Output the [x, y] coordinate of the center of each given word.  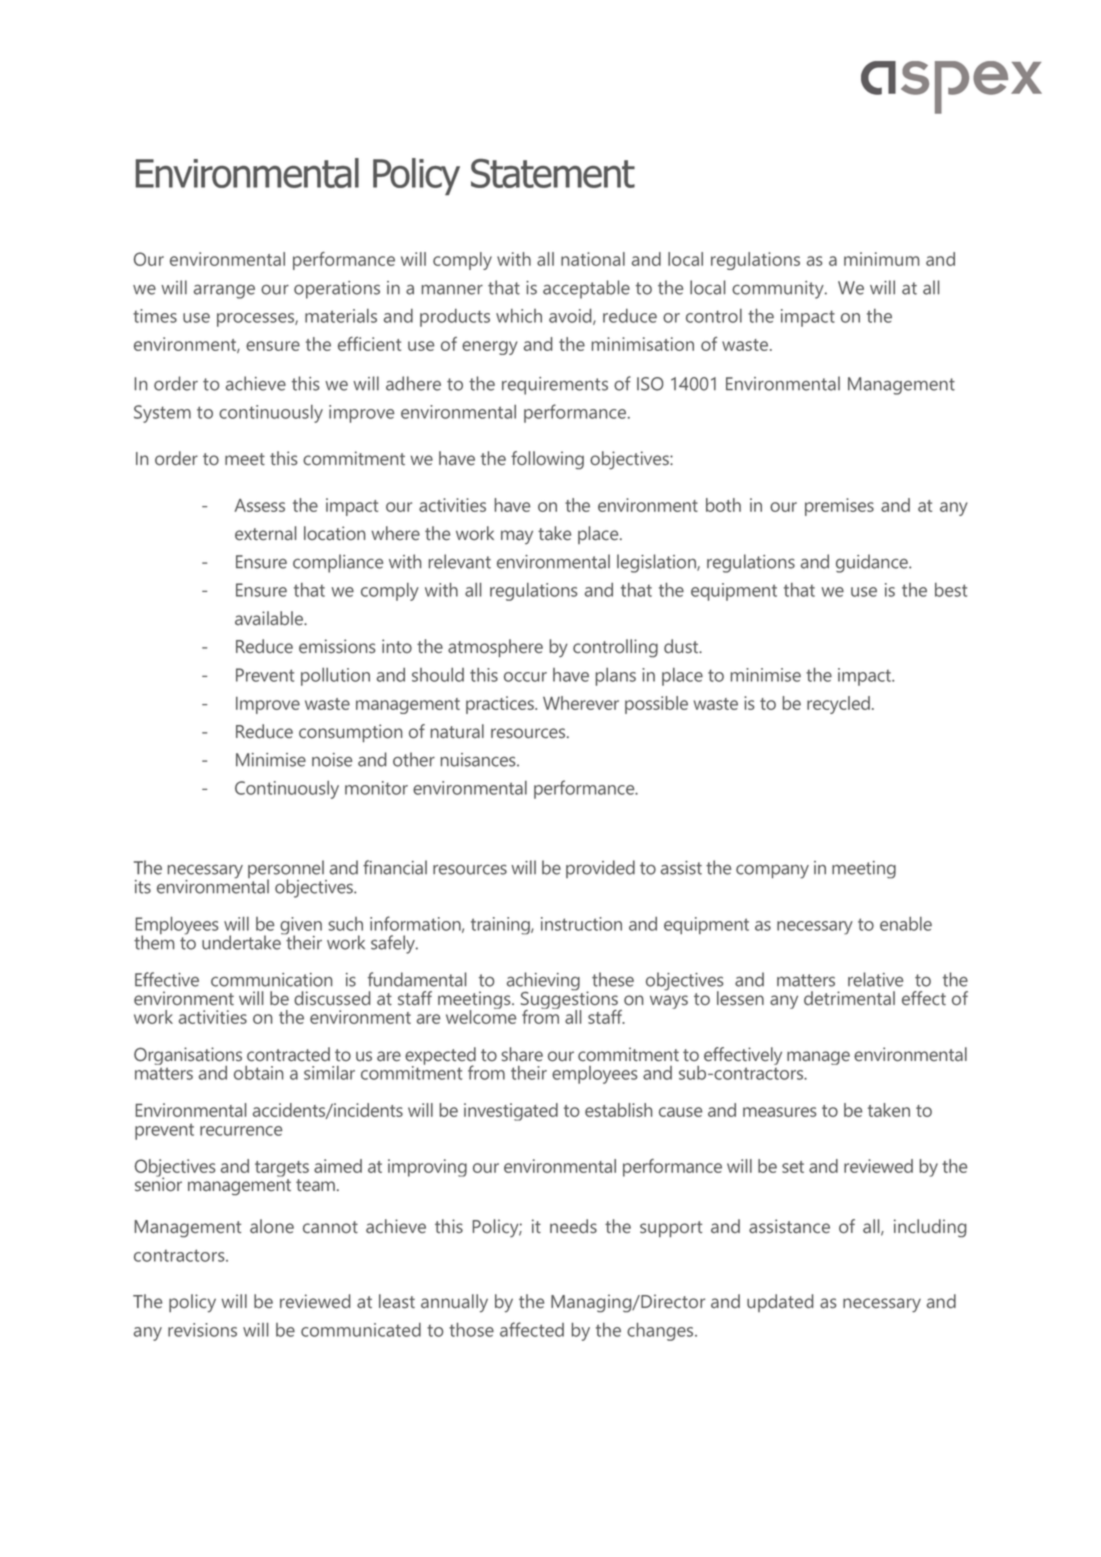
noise [332, 760]
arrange [224, 291]
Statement [553, 173]
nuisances [479, 760]
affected [532, 1329]
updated [780, 1303]
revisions [202, 1330]
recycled [838, 705]
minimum [881, 259]
